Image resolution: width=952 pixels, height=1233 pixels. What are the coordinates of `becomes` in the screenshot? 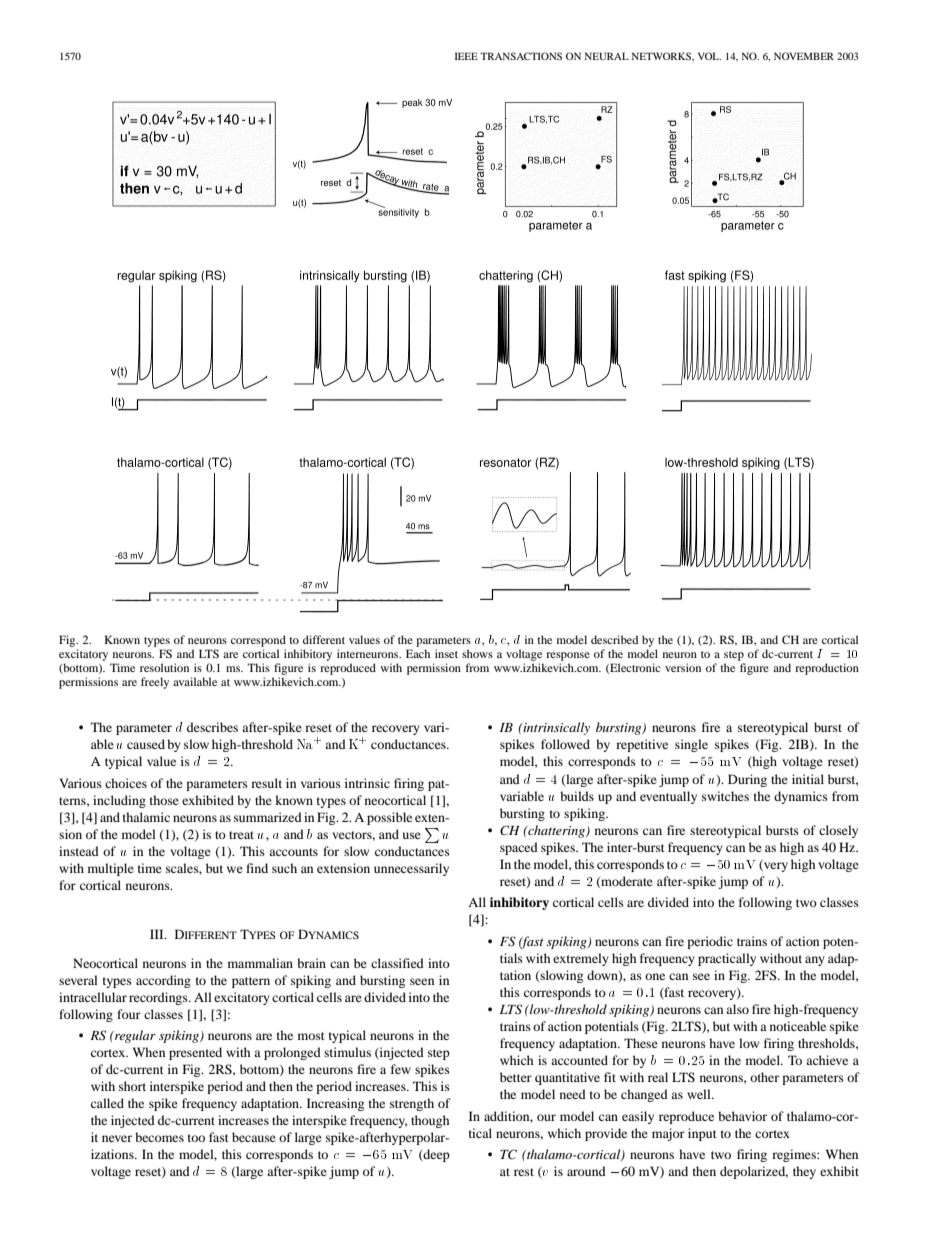 It's located at (159, 1137).
